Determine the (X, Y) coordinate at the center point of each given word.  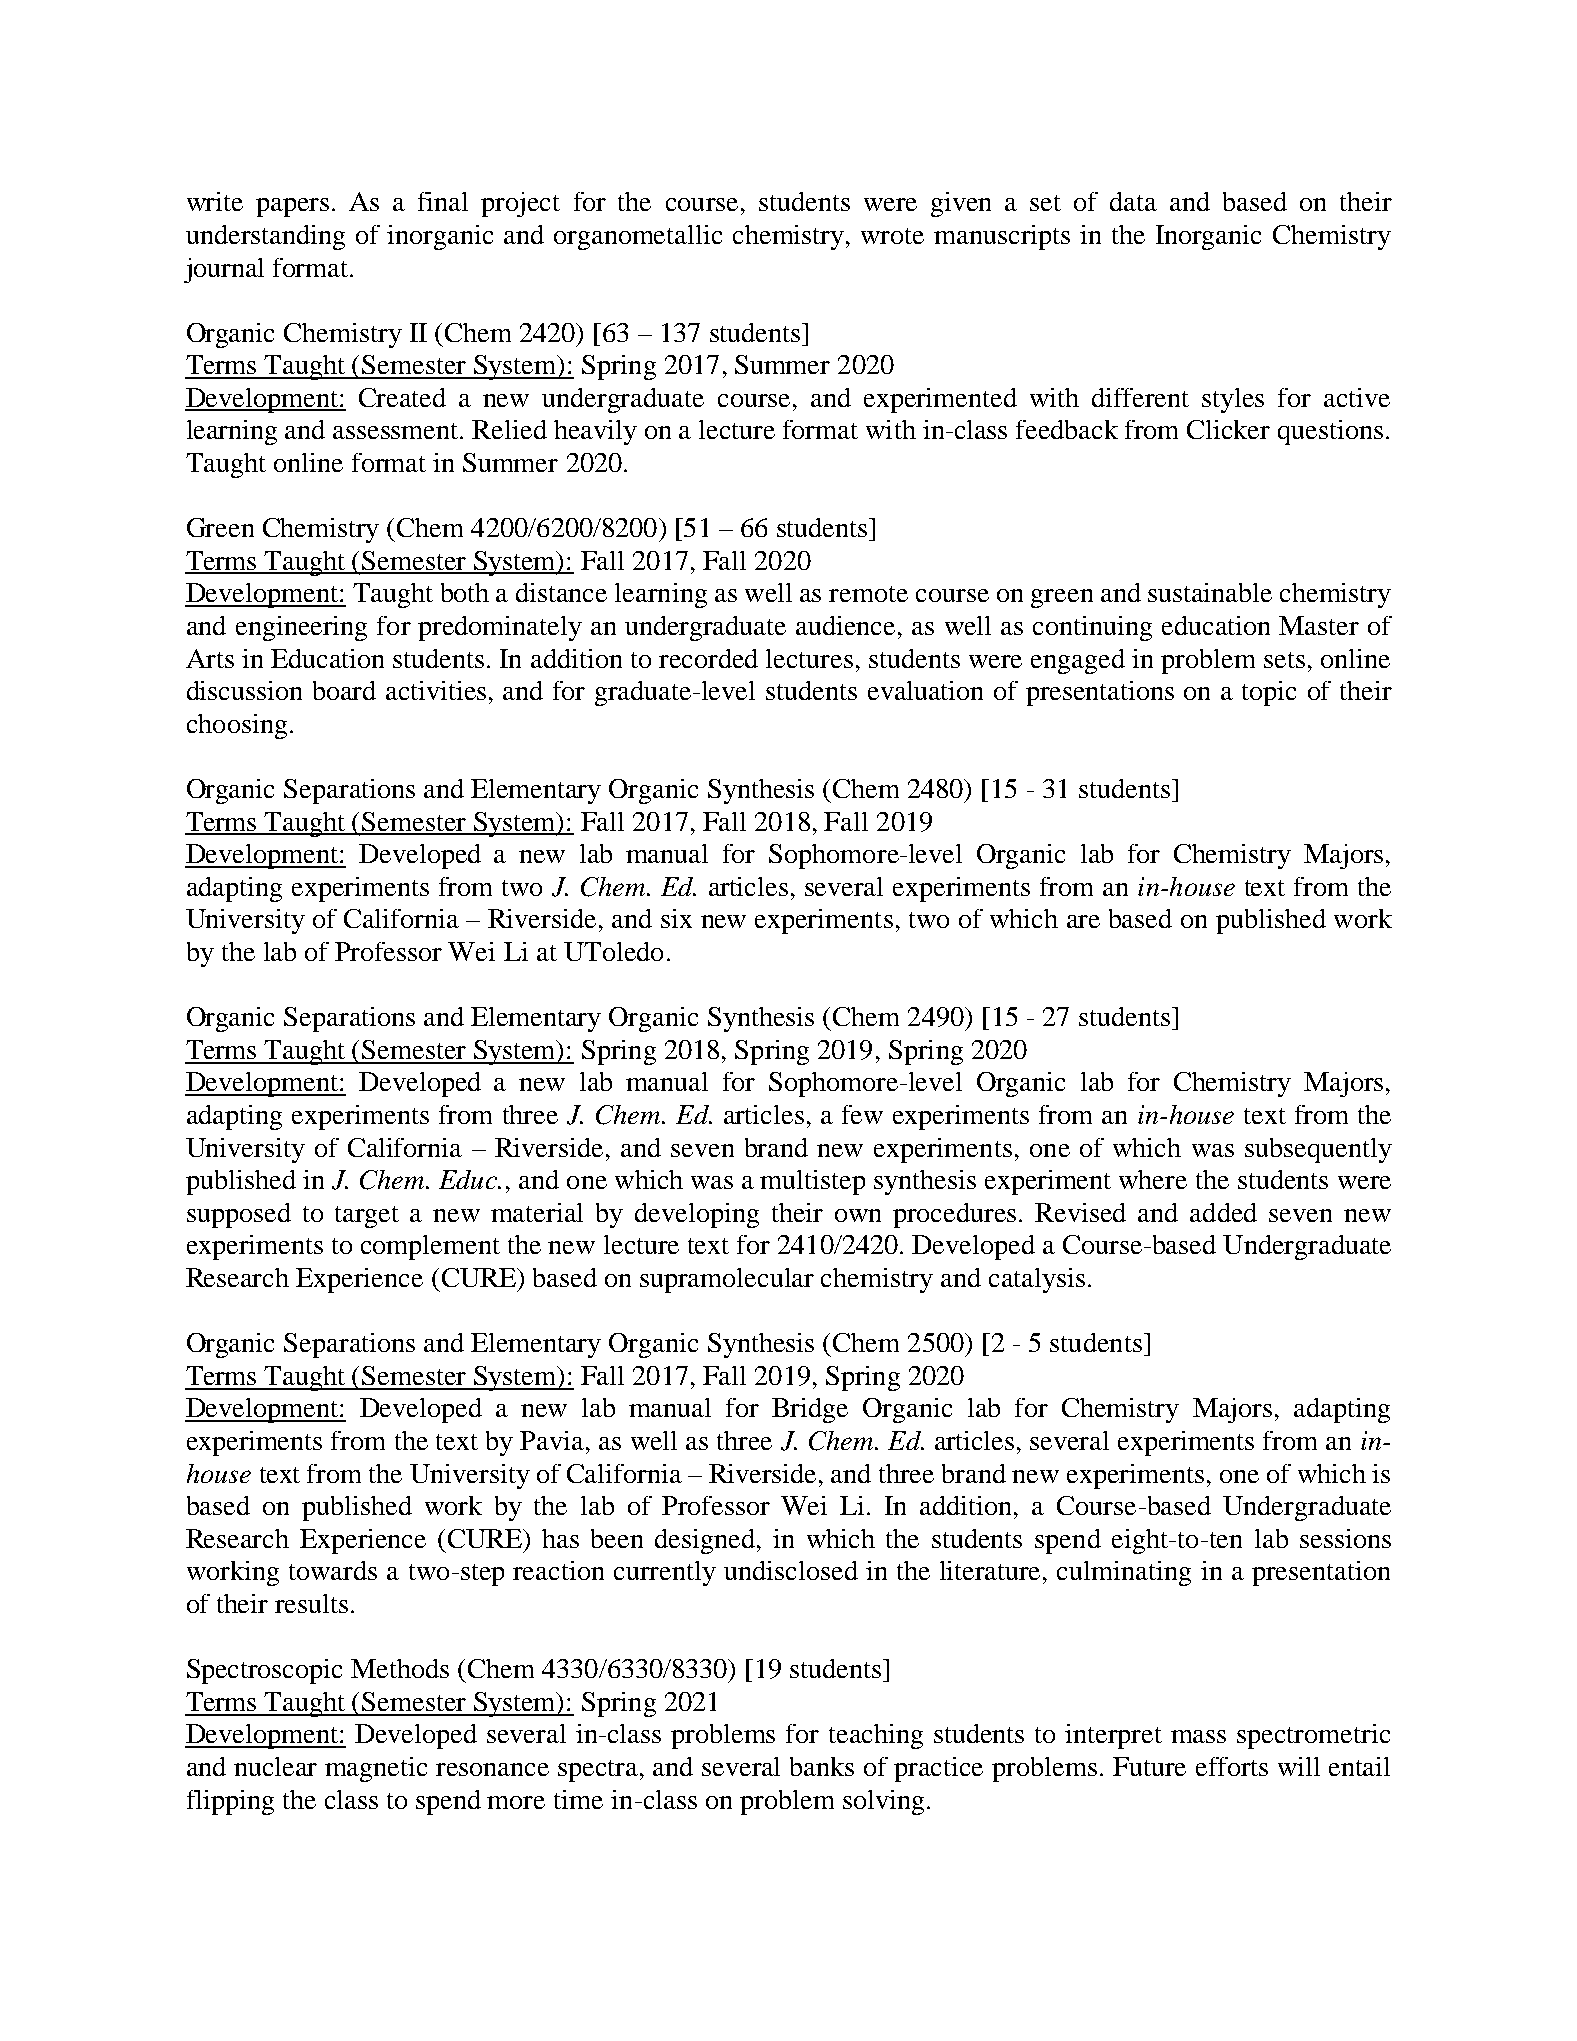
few (862, 1114)
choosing (237, 726)
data (1133, 201)
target (367, 1217)
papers (292, 207)
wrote (892, 236)
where (1153, 1179)
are (1083, 921)
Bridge (810, 1410)
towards (333, 1570)
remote (868, 594)
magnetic (376, 1769)
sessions (1345, 1538)
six (676, 918)
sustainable (1210, 592)
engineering (301, 628)
